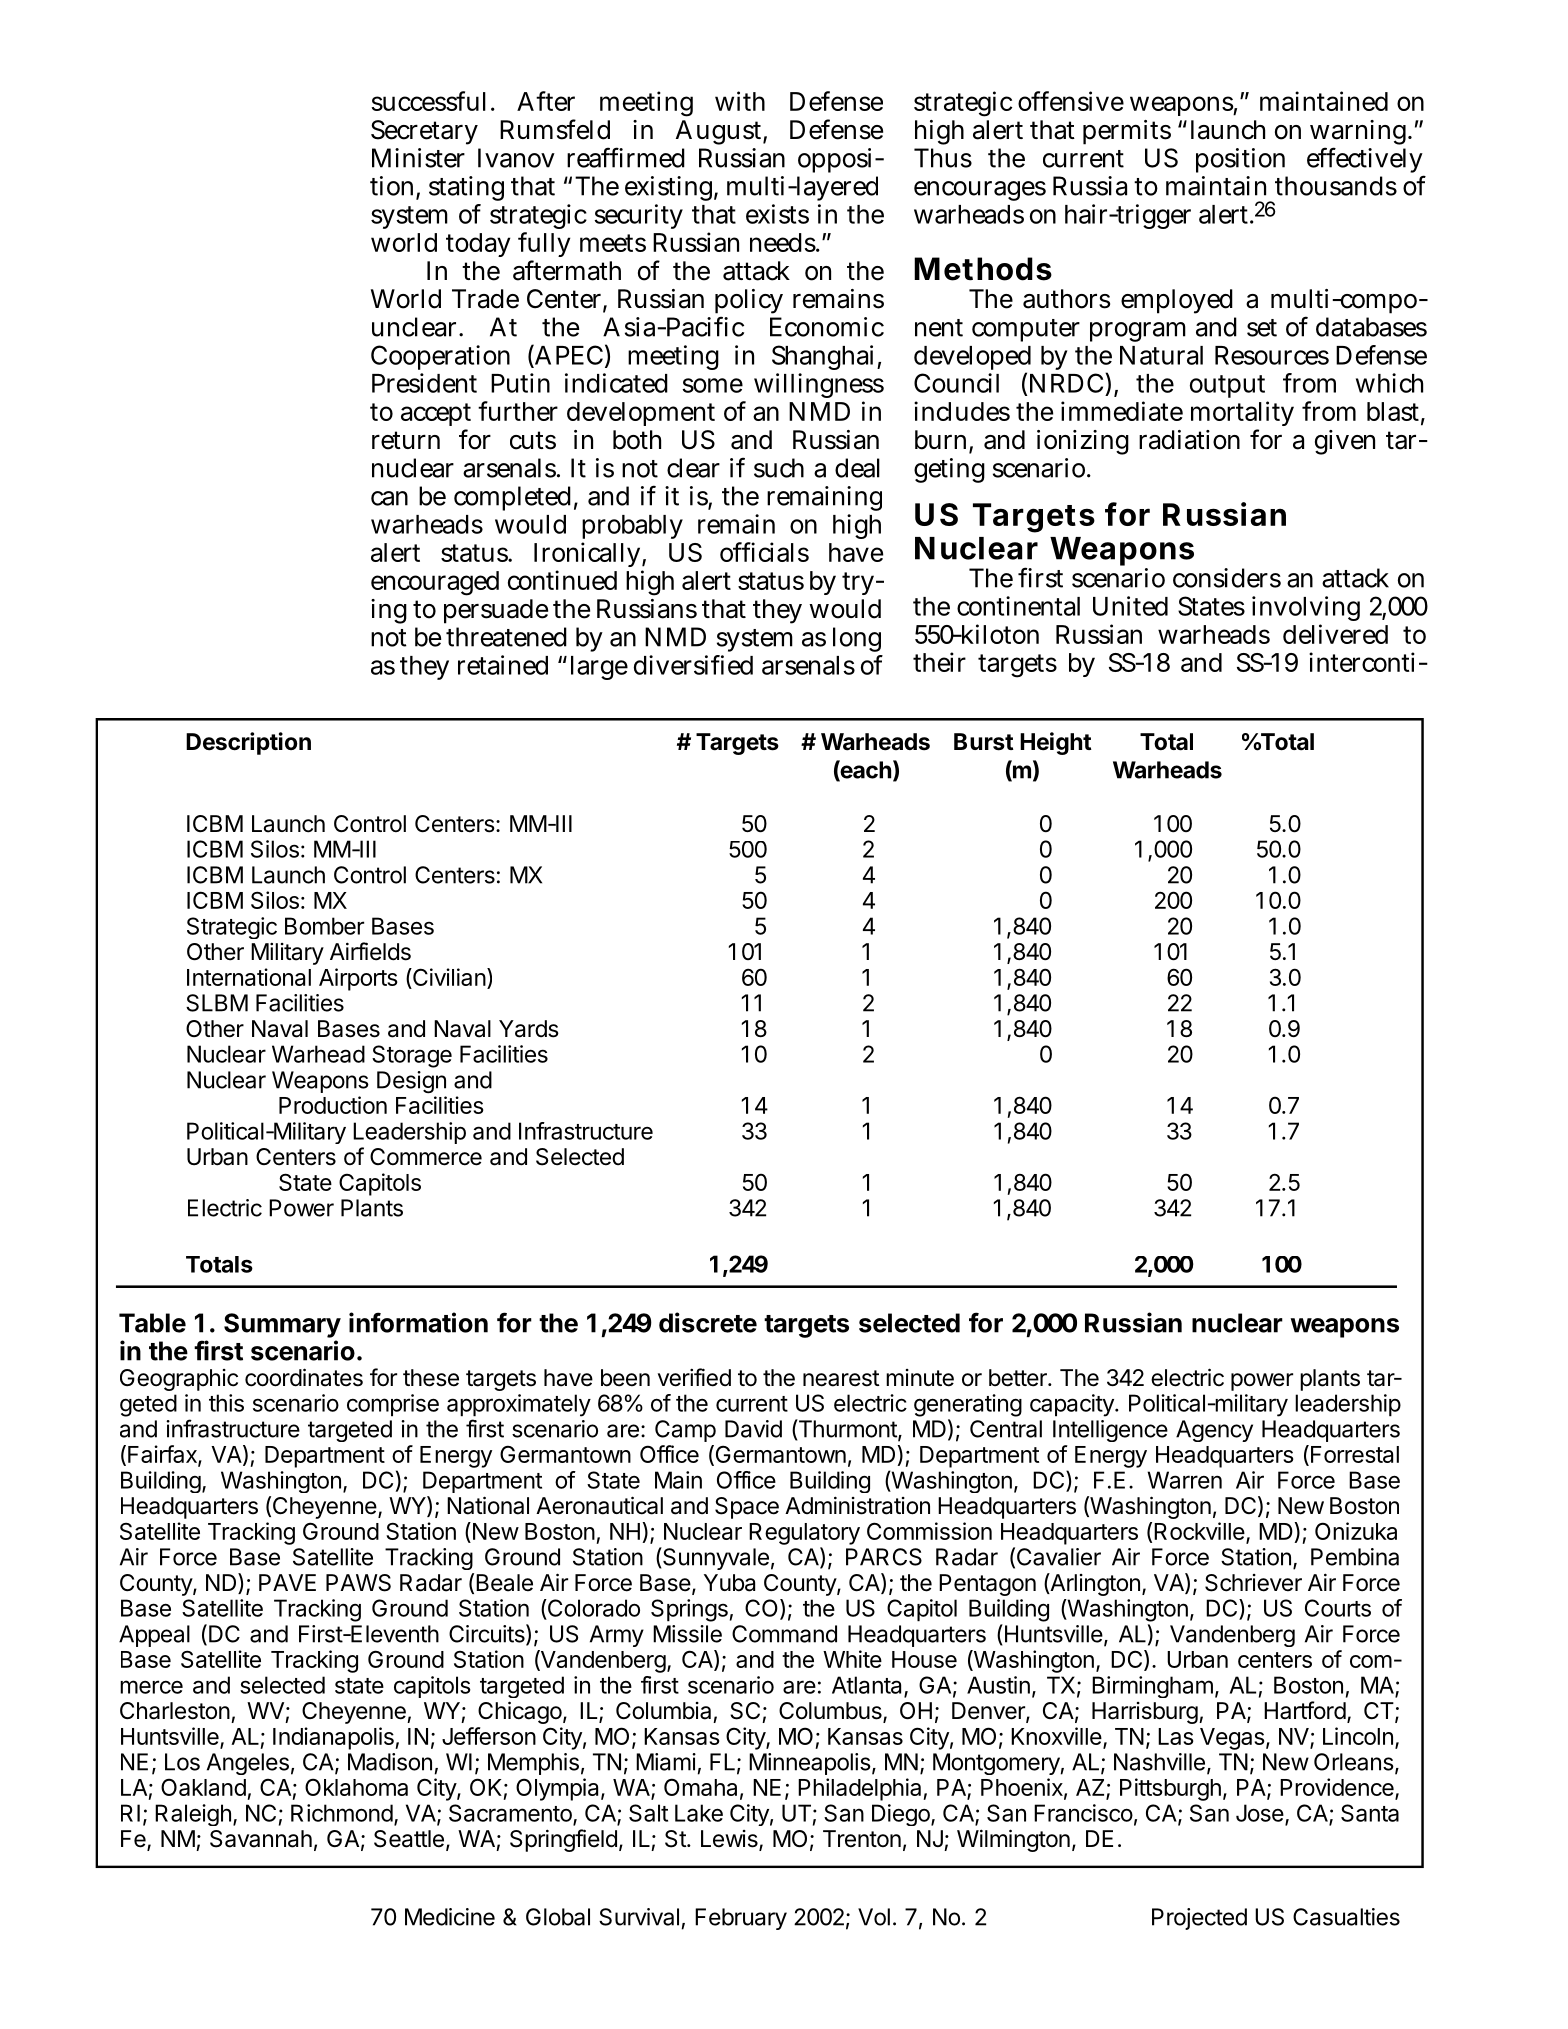 This image has width=1568, height=2029. I want to click on Airports, so click(358, 979).
